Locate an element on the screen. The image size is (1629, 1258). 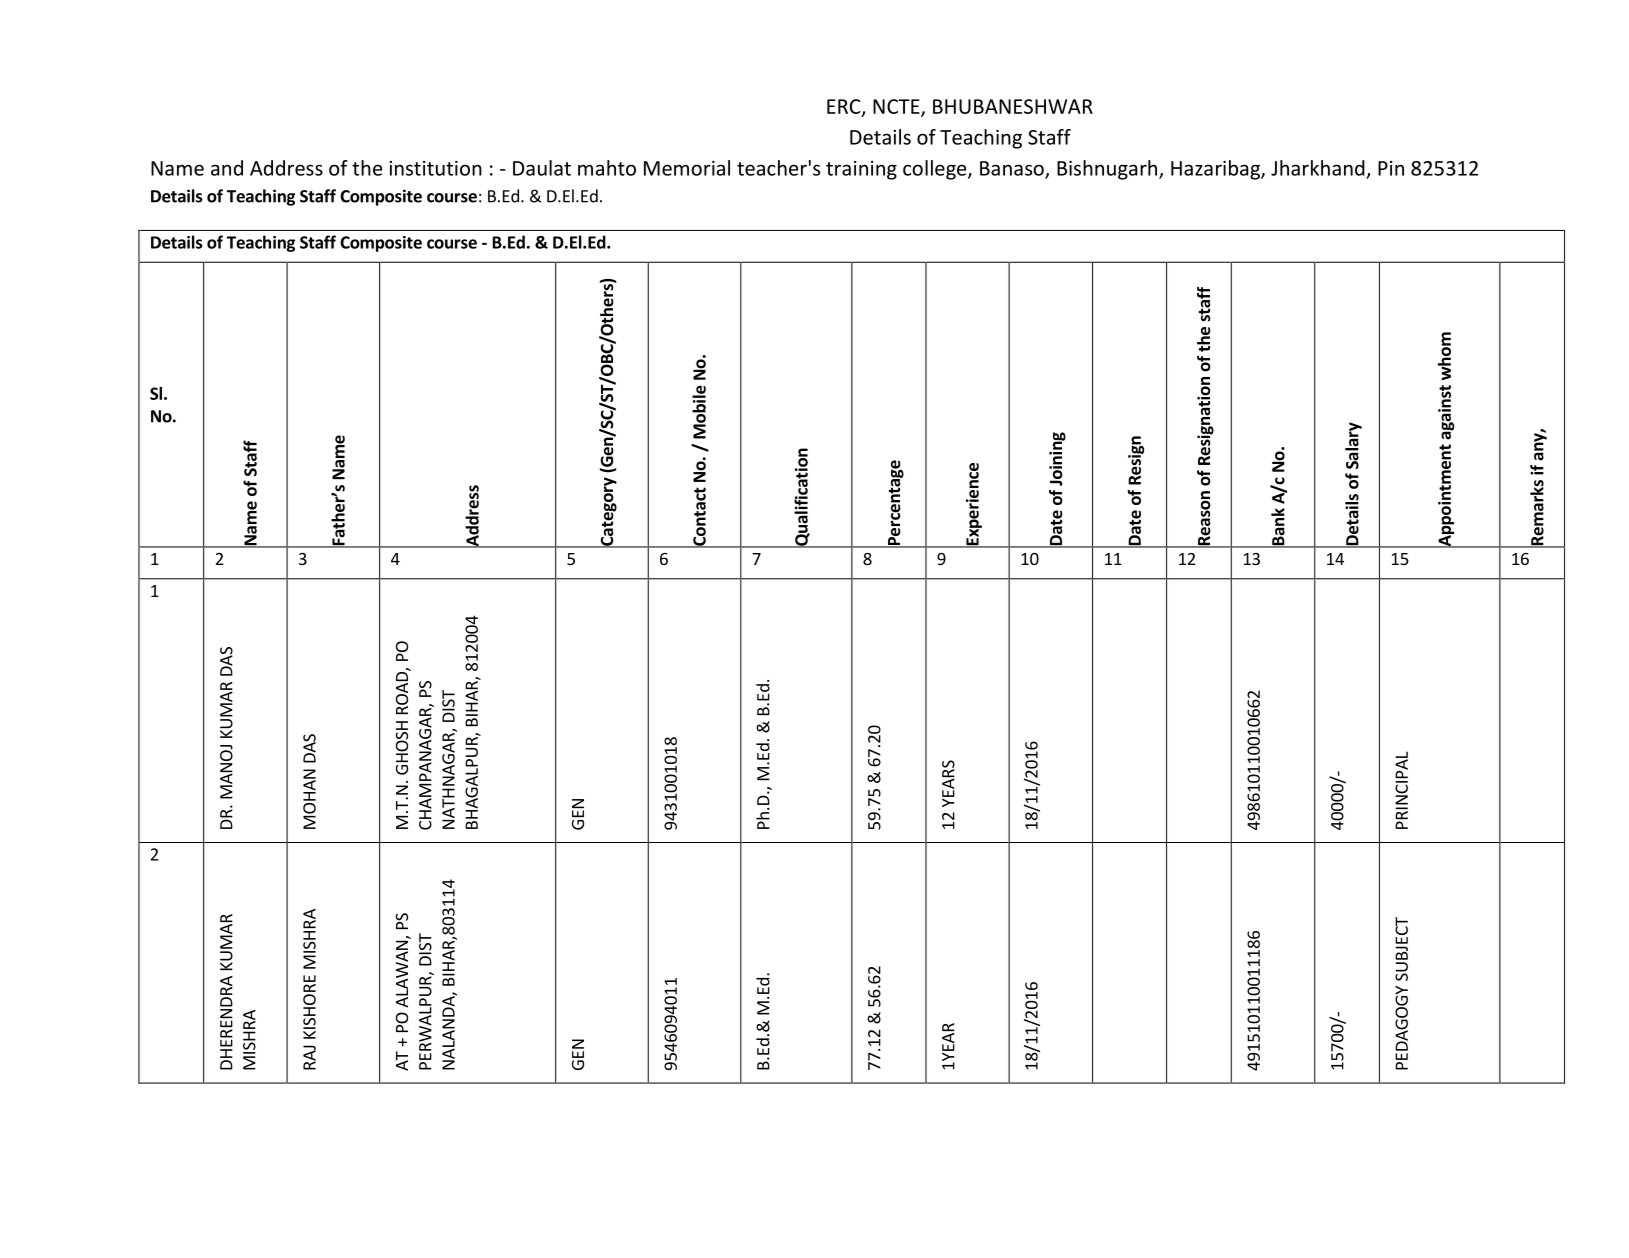
Memorial is located at coordinates (687, 168).
